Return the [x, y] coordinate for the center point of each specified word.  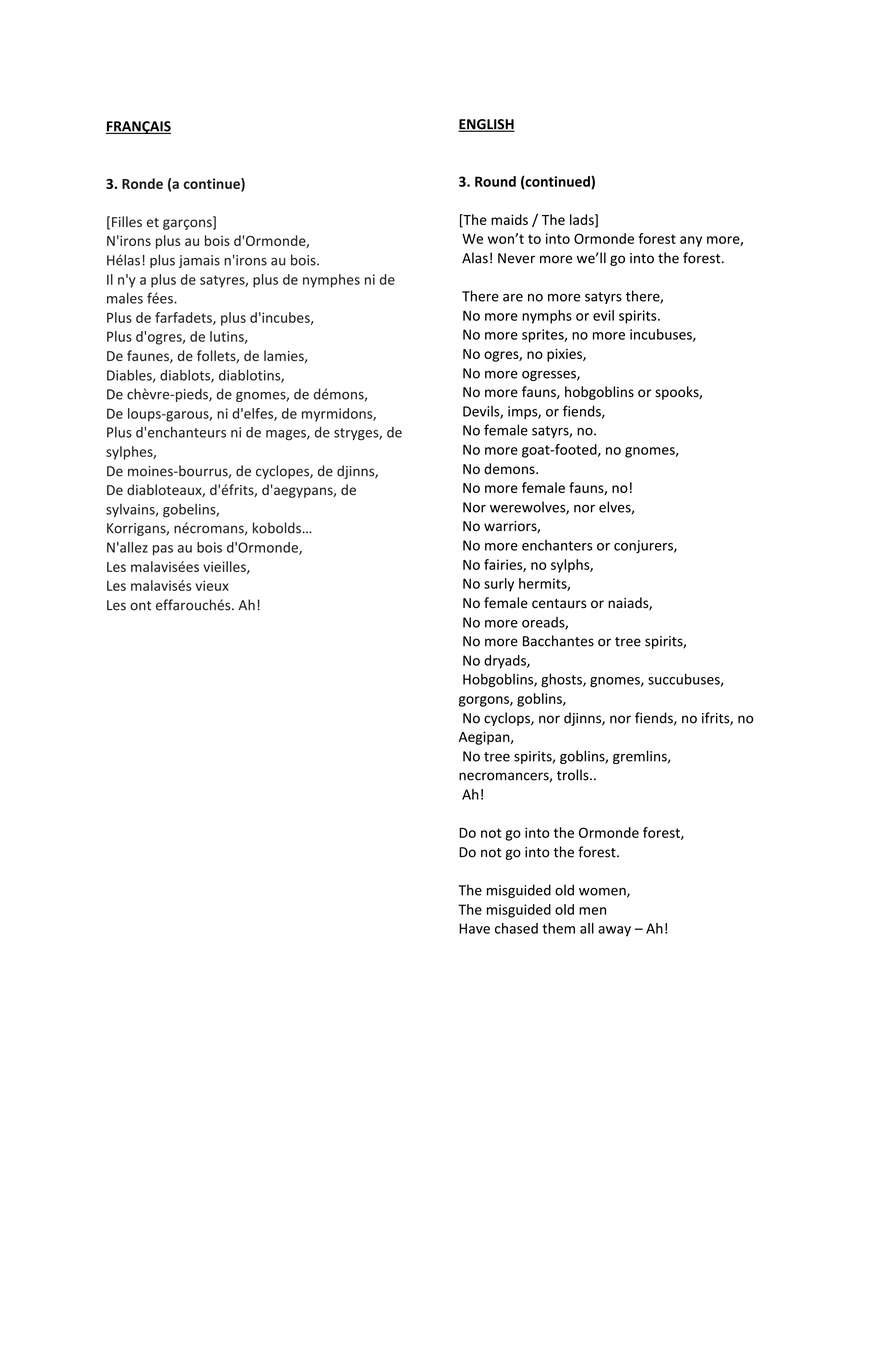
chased [516, 928]
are [513, 297]
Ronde [142, 183]
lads [583, 220]
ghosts [562, 680]
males [125, 298]
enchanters [557, 545]
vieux [212, 585]
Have [474, 928]
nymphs [547, 317]
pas [163, 550]
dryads [506, 662]
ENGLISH [486, 125]
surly [499, 585]
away [614, 931]
